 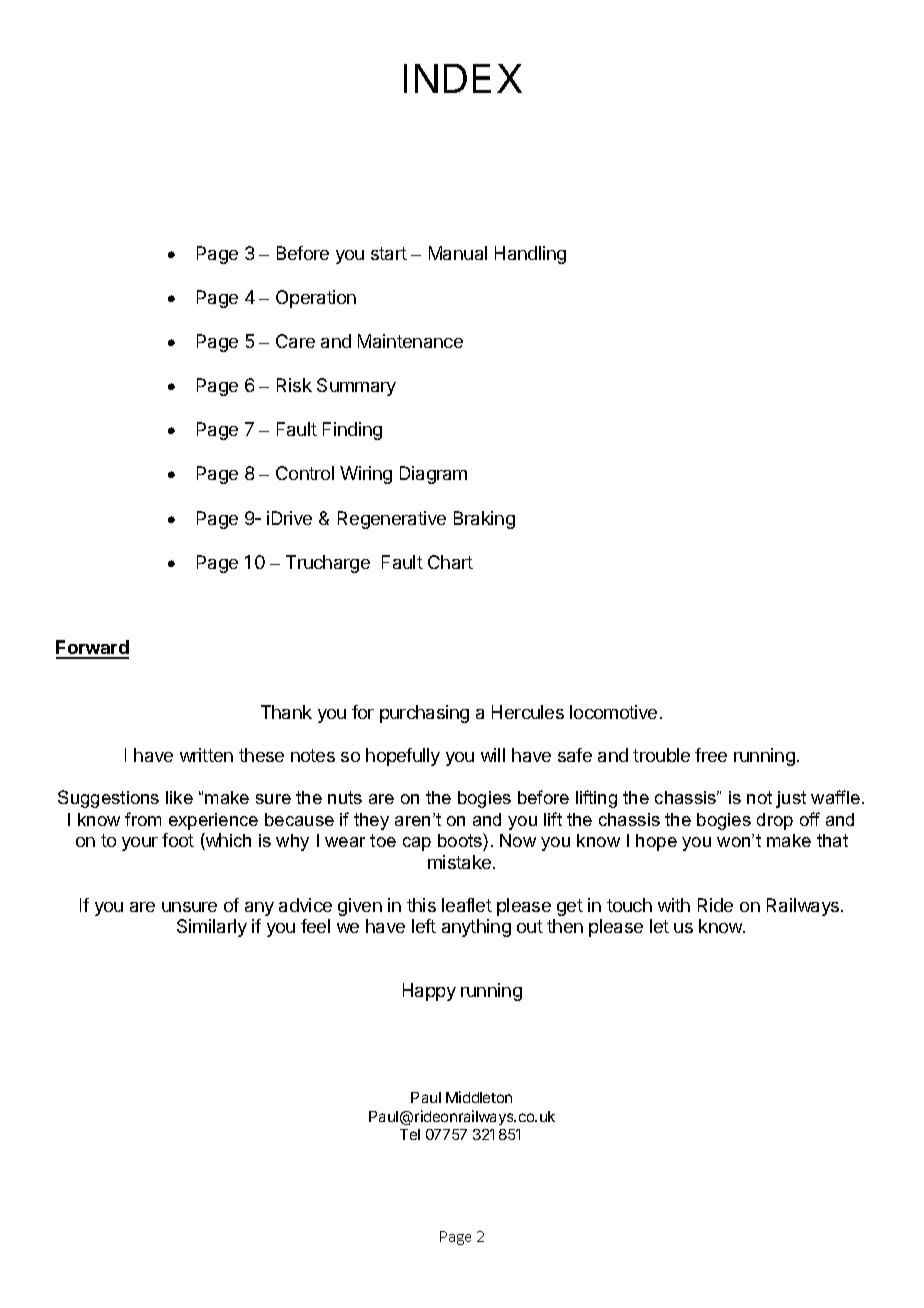 I want to click on Middleton, so click(x=479, y=1097).
